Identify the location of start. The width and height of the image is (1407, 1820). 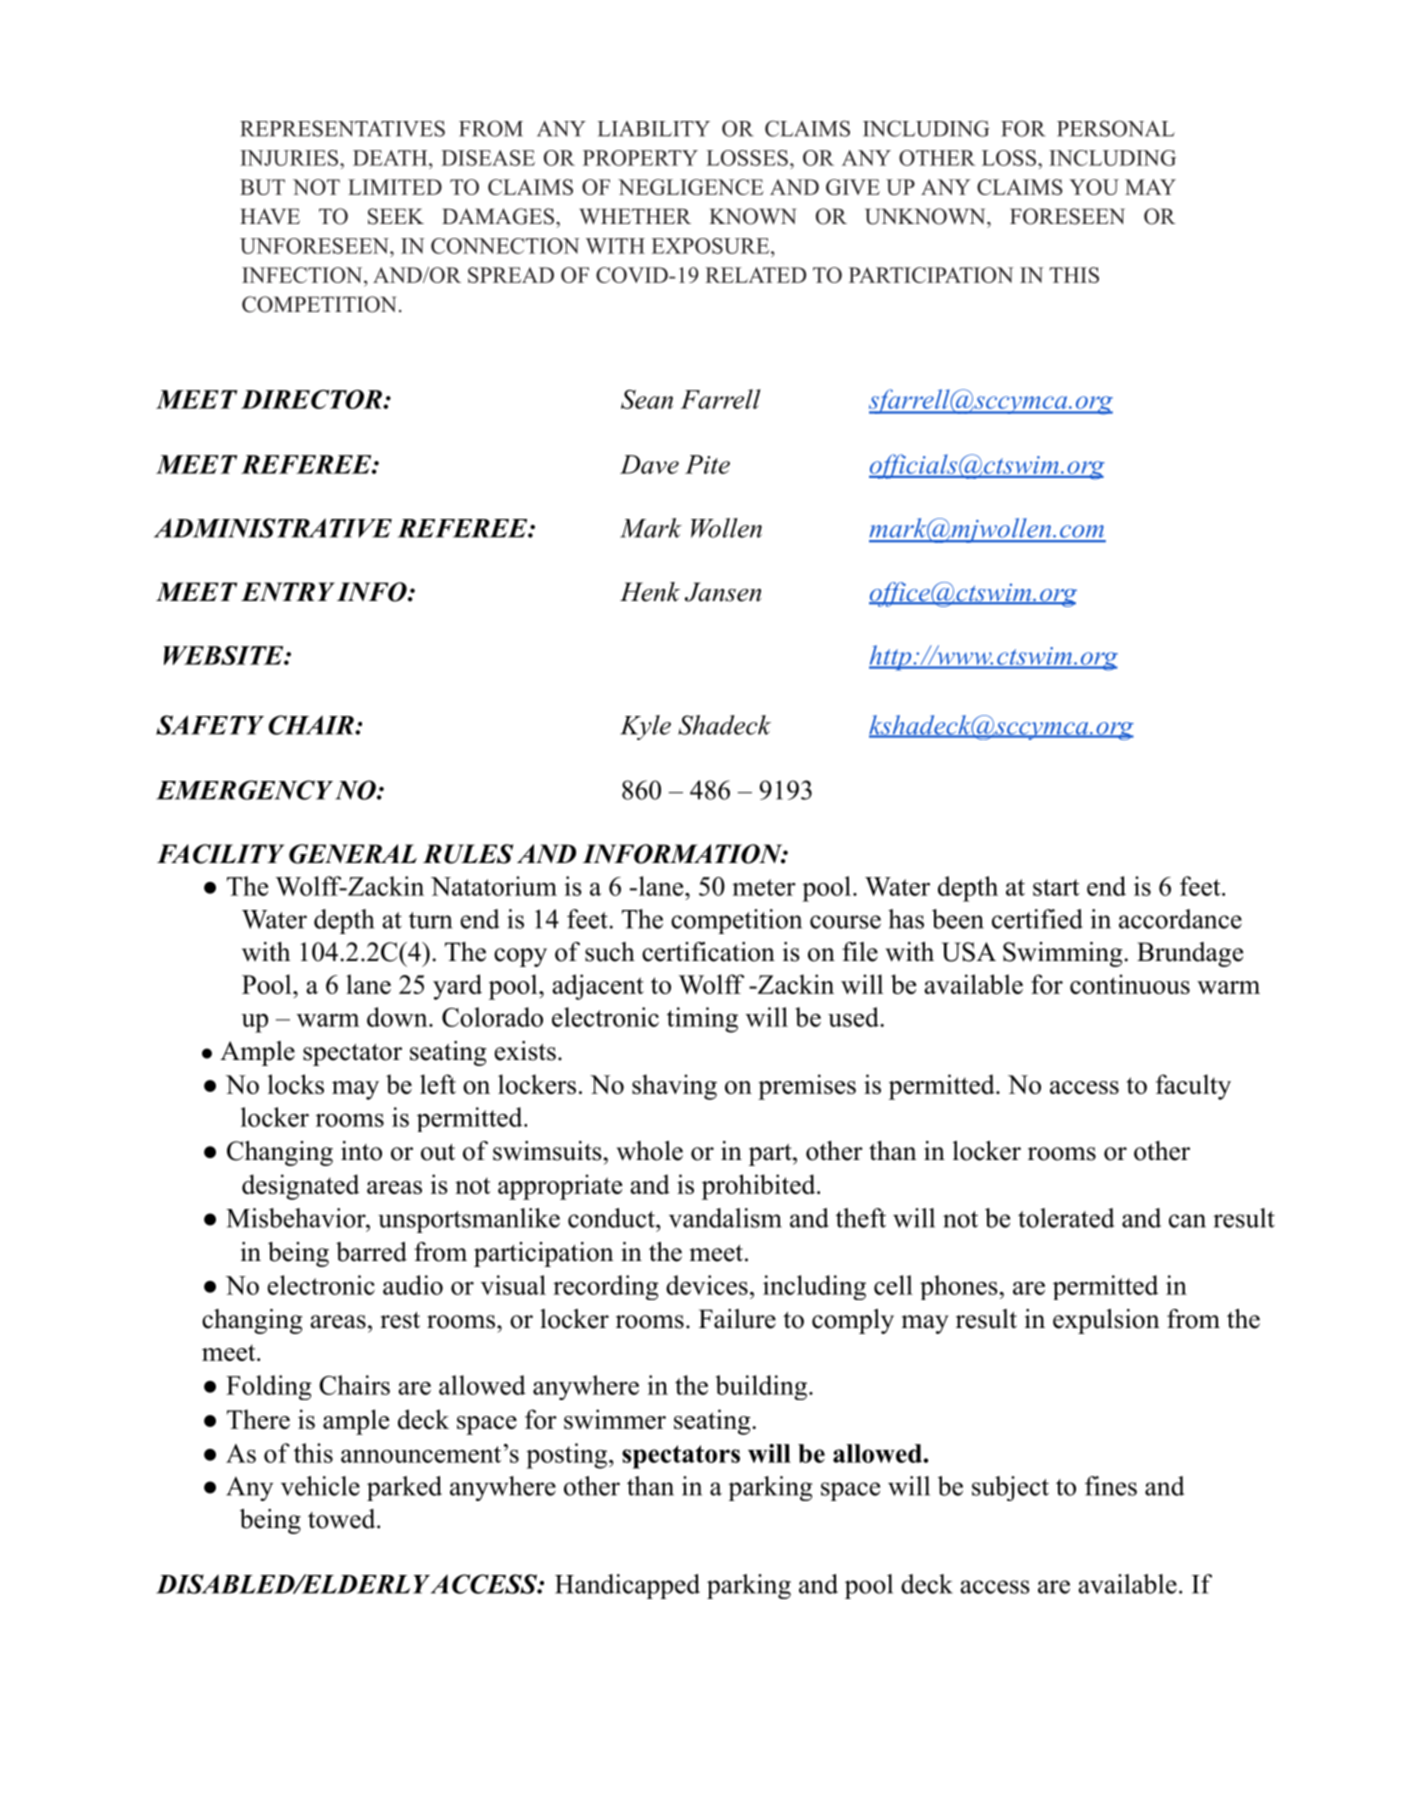
(1056, 887).
